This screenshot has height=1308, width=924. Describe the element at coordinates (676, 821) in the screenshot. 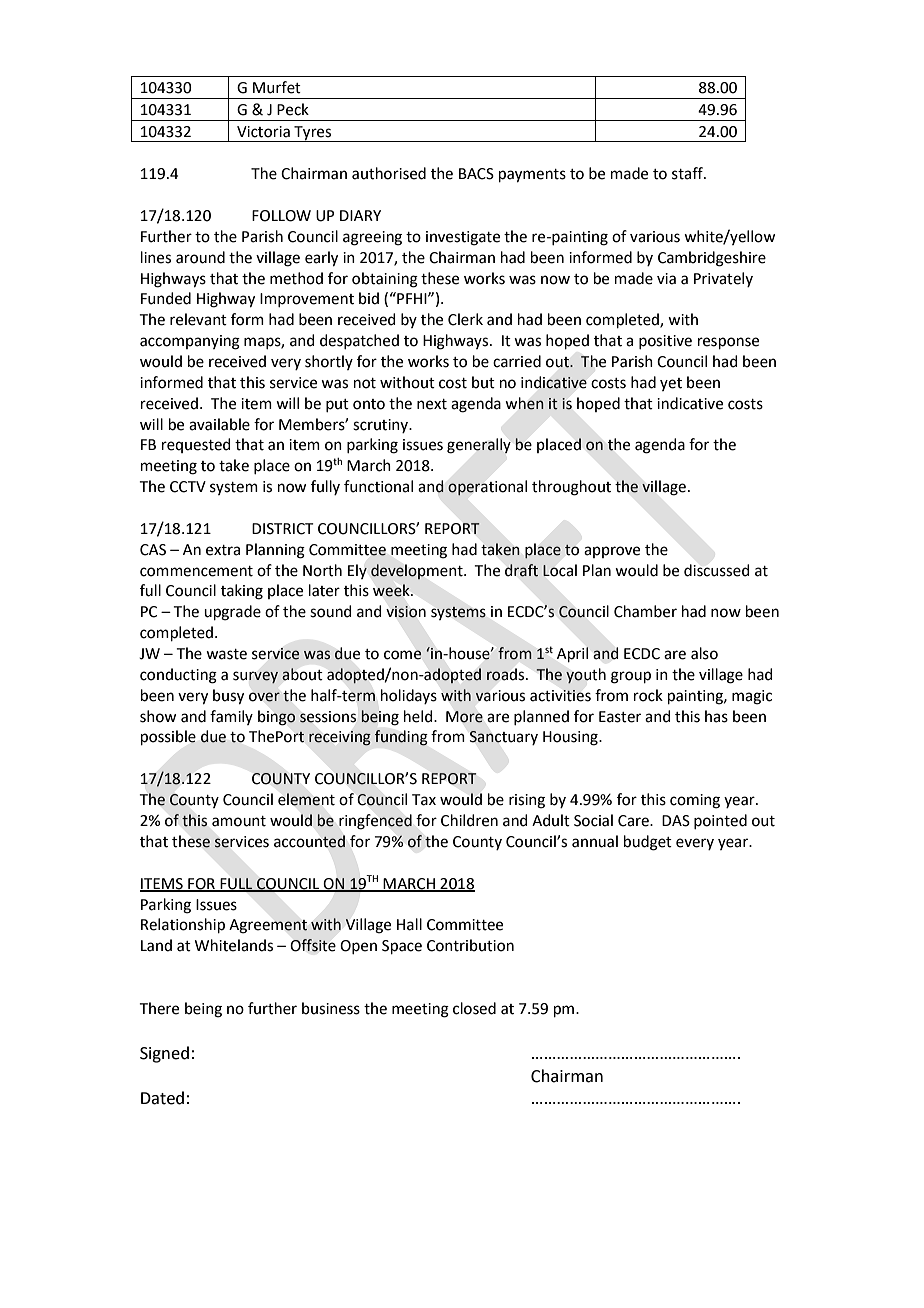

I see `DAS` at that location.
